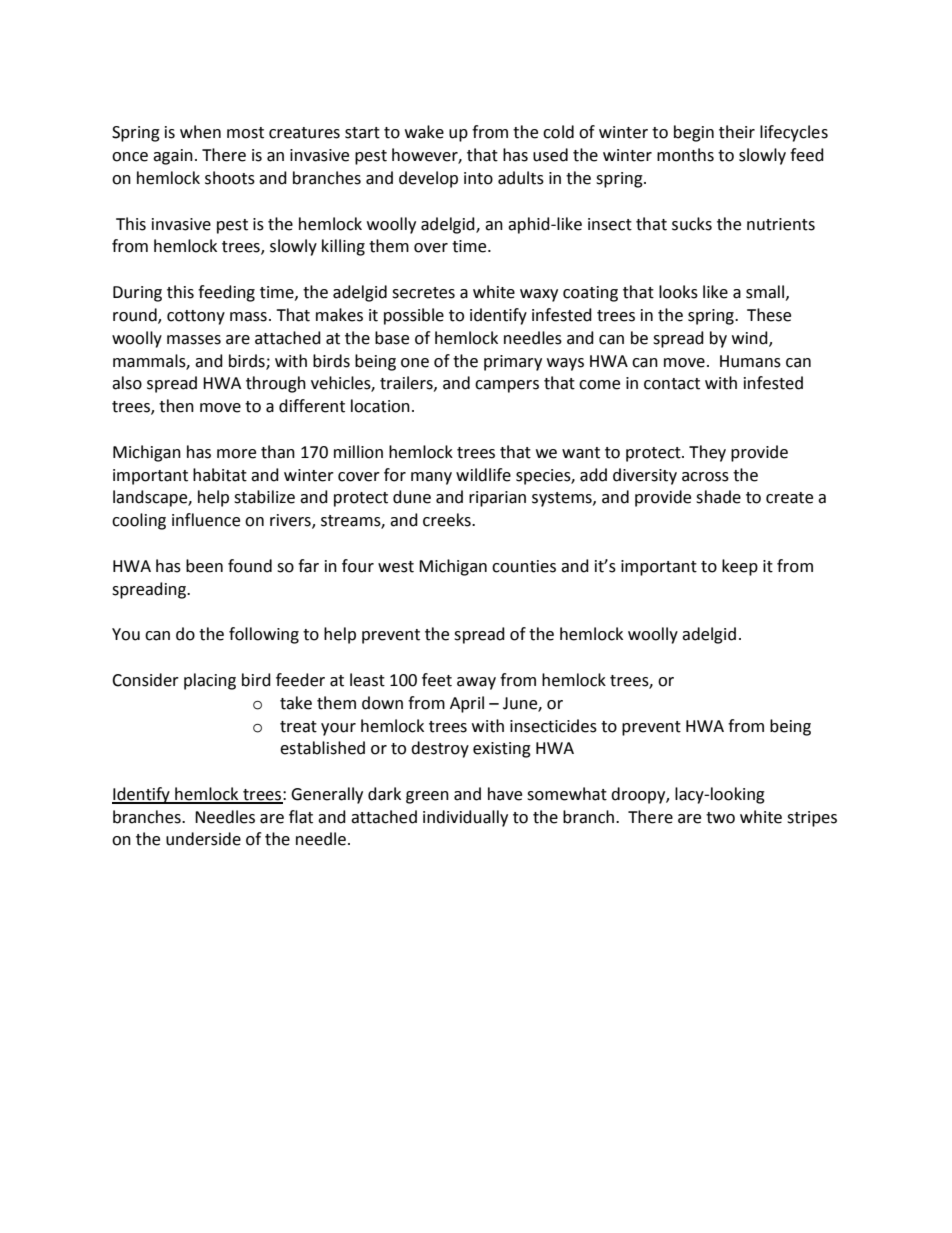 Image resolution: width=952 pixels, height=1233 pixels. Describe the element at coordinates (173, 157) in the document. I see `again` at that location.
